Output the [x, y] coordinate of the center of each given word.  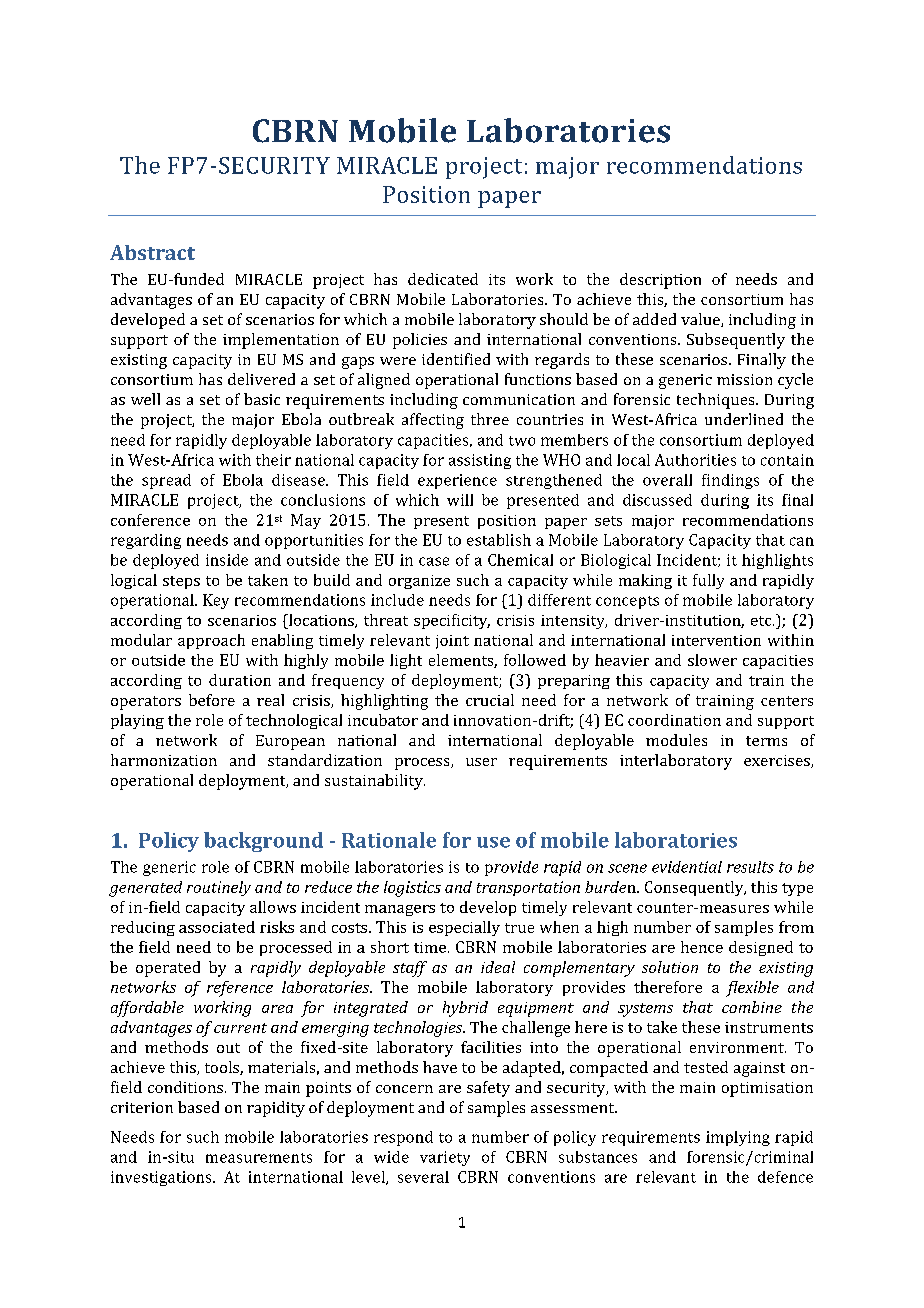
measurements [259, 1158]
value [701, 320]
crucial [490, 700]
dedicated [443, 279]
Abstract [152, 252]
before [212, 700]
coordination [674, 720]
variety [445, 1158]
